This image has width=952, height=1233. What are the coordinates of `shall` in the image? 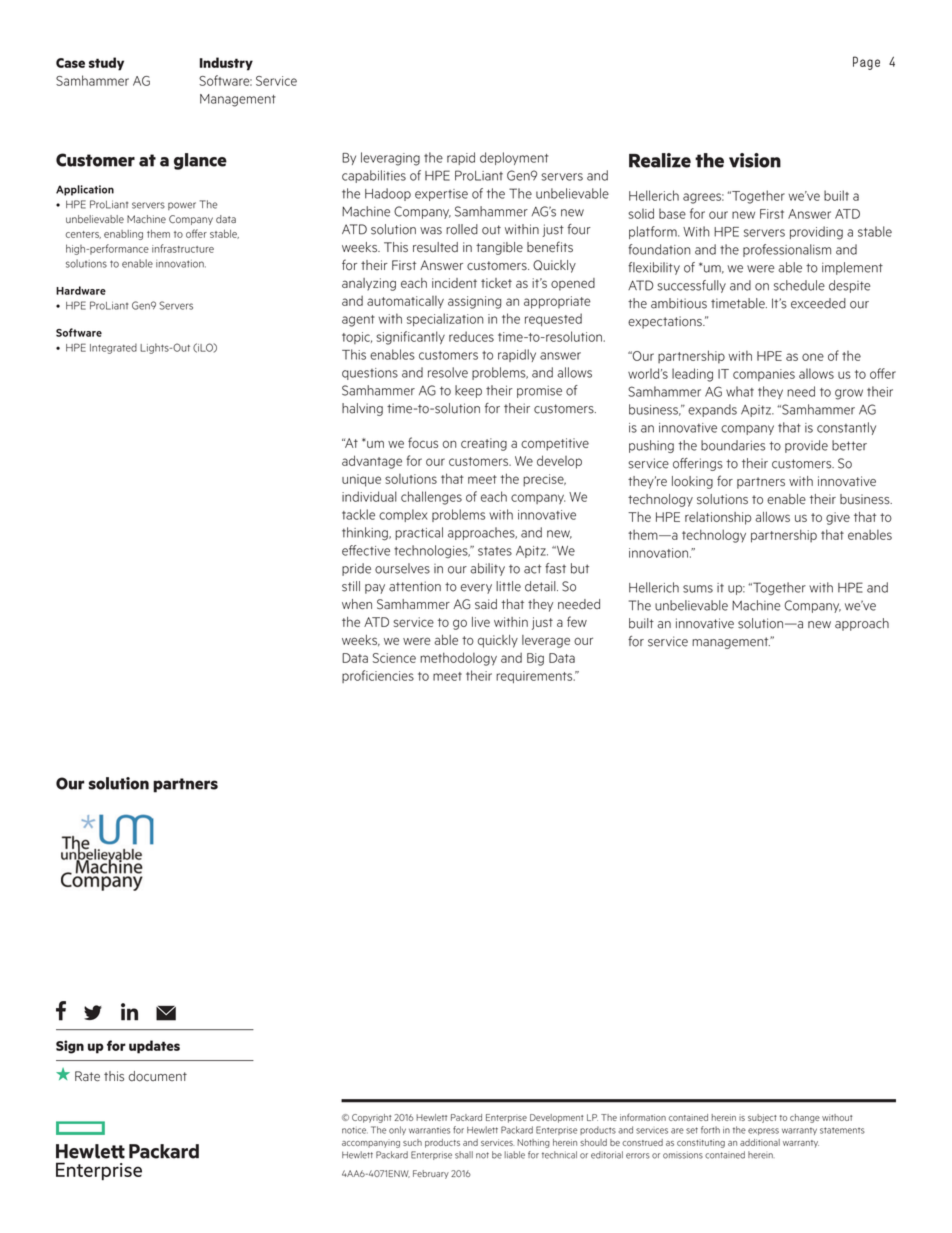 It's located at (464, 1155).
